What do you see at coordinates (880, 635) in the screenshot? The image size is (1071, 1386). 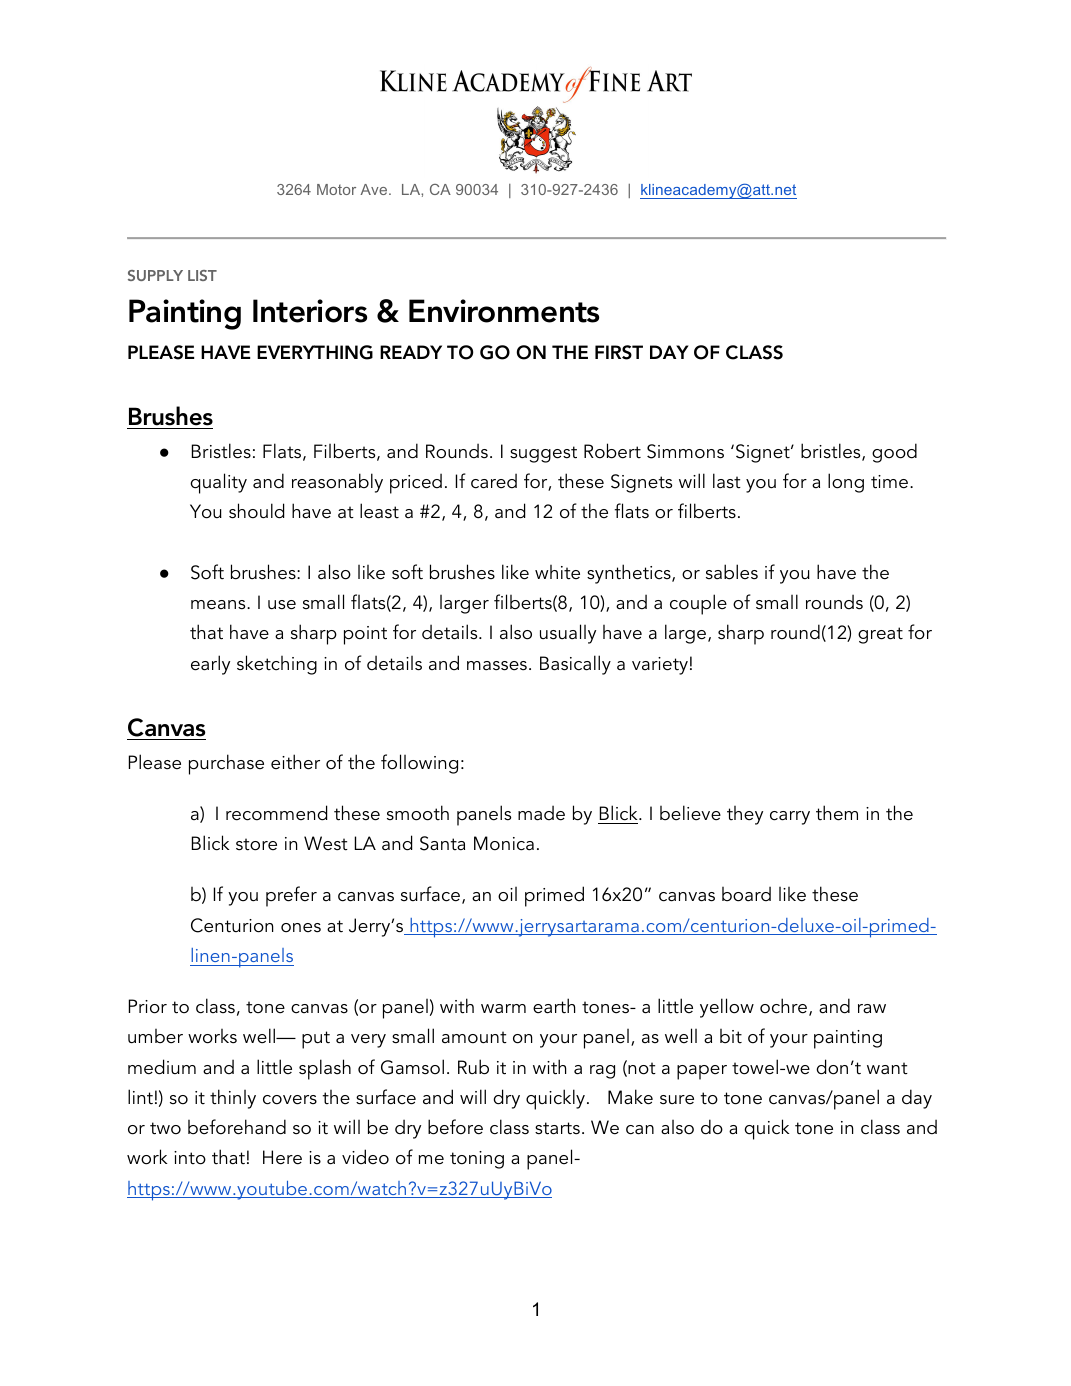 I see `great` at bounding box center [880, 635].
